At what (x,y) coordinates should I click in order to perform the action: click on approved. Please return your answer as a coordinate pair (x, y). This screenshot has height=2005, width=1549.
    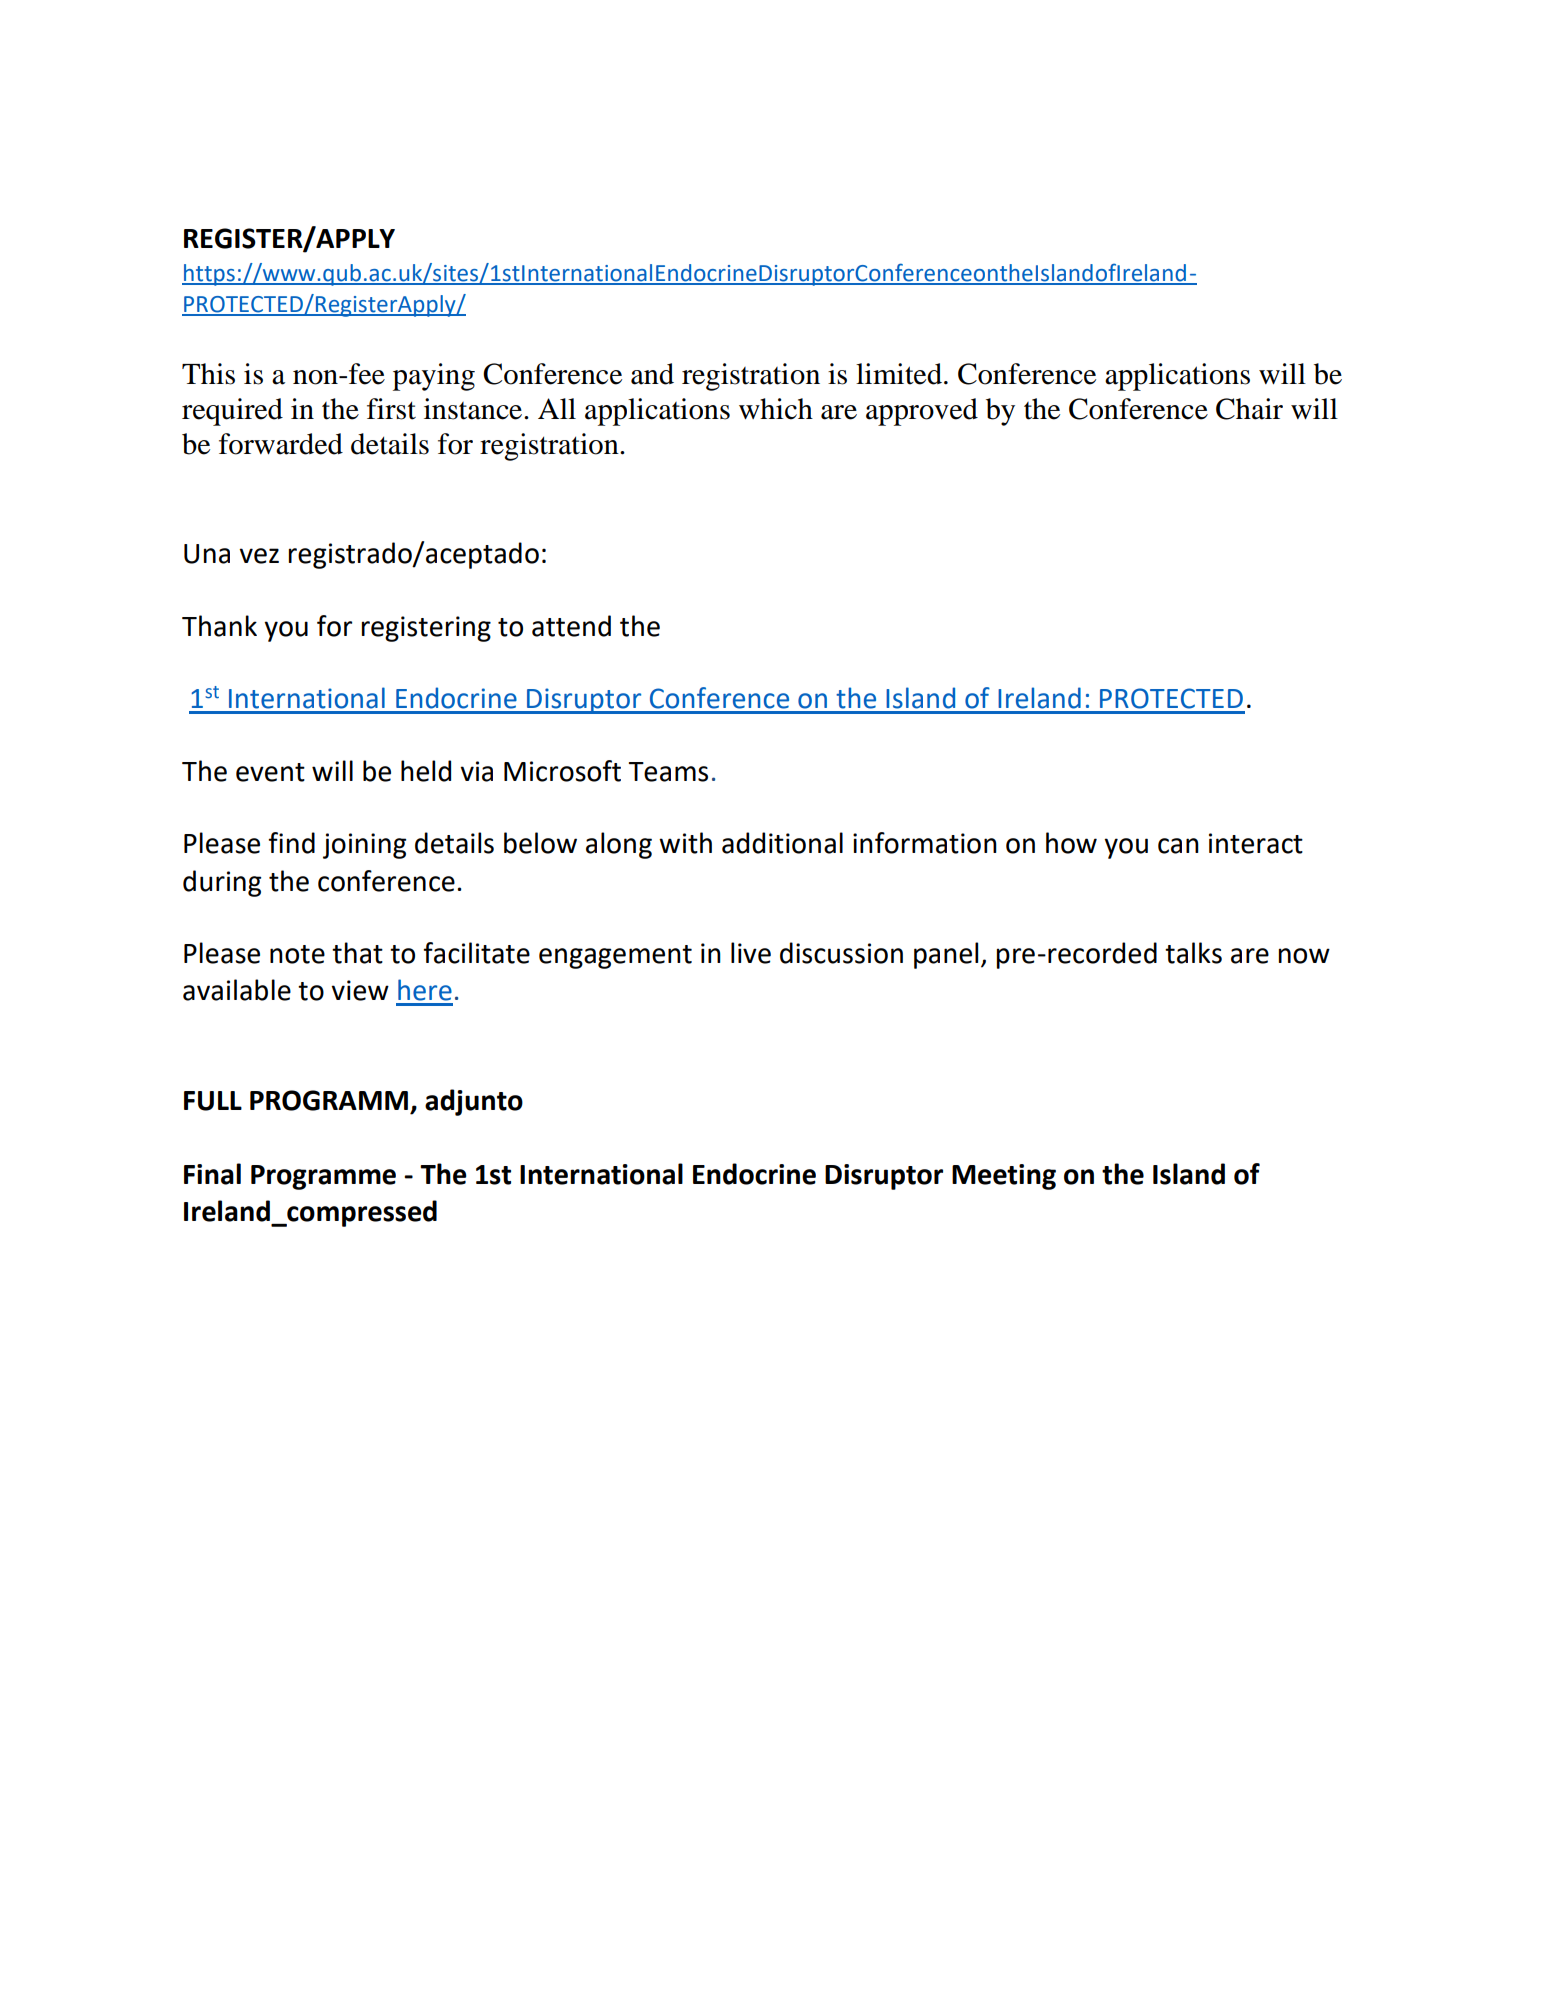
    Looking at the image, I should click on (922, 412).
